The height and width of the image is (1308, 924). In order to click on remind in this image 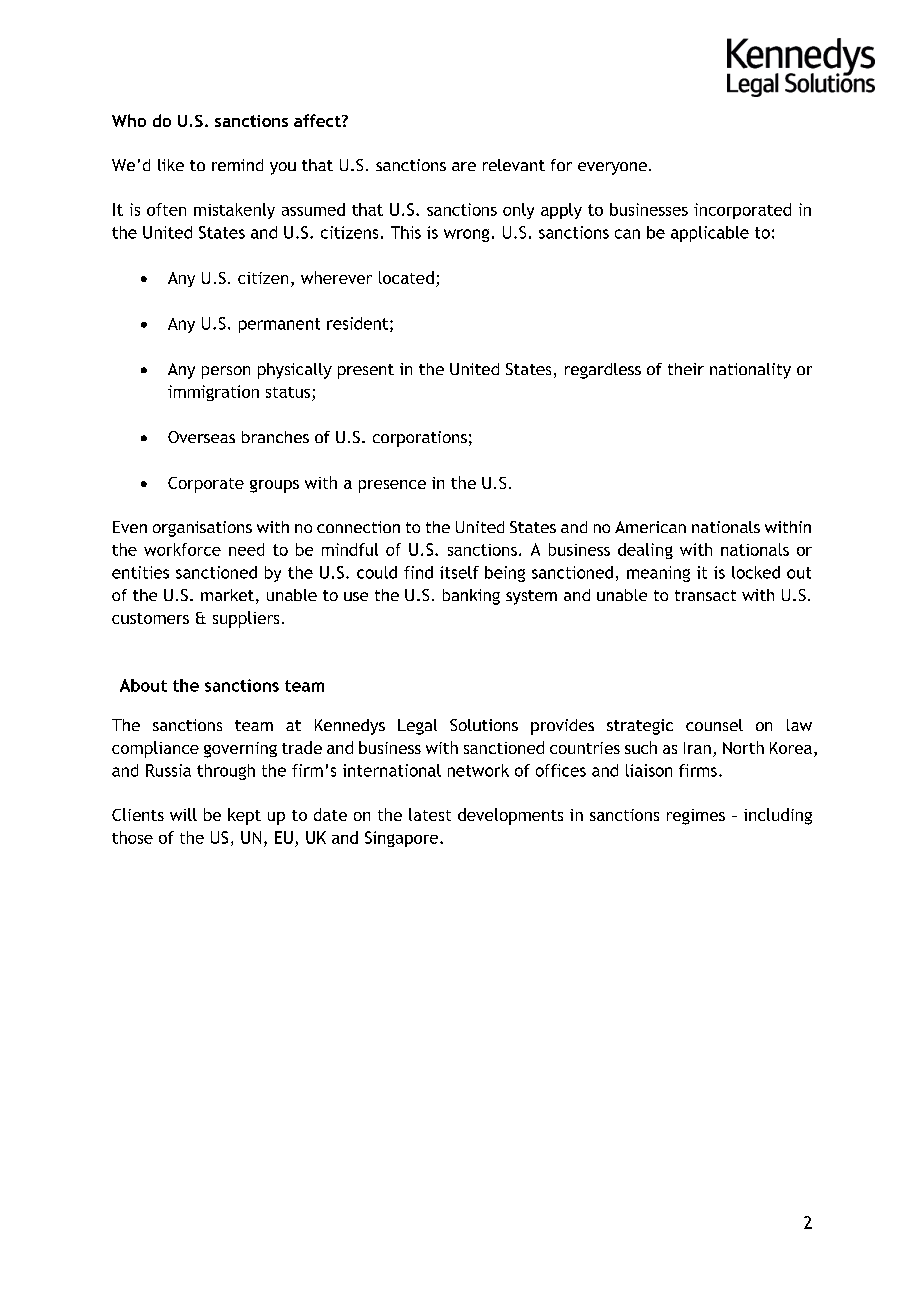, I will do `click(237, 165)`.
